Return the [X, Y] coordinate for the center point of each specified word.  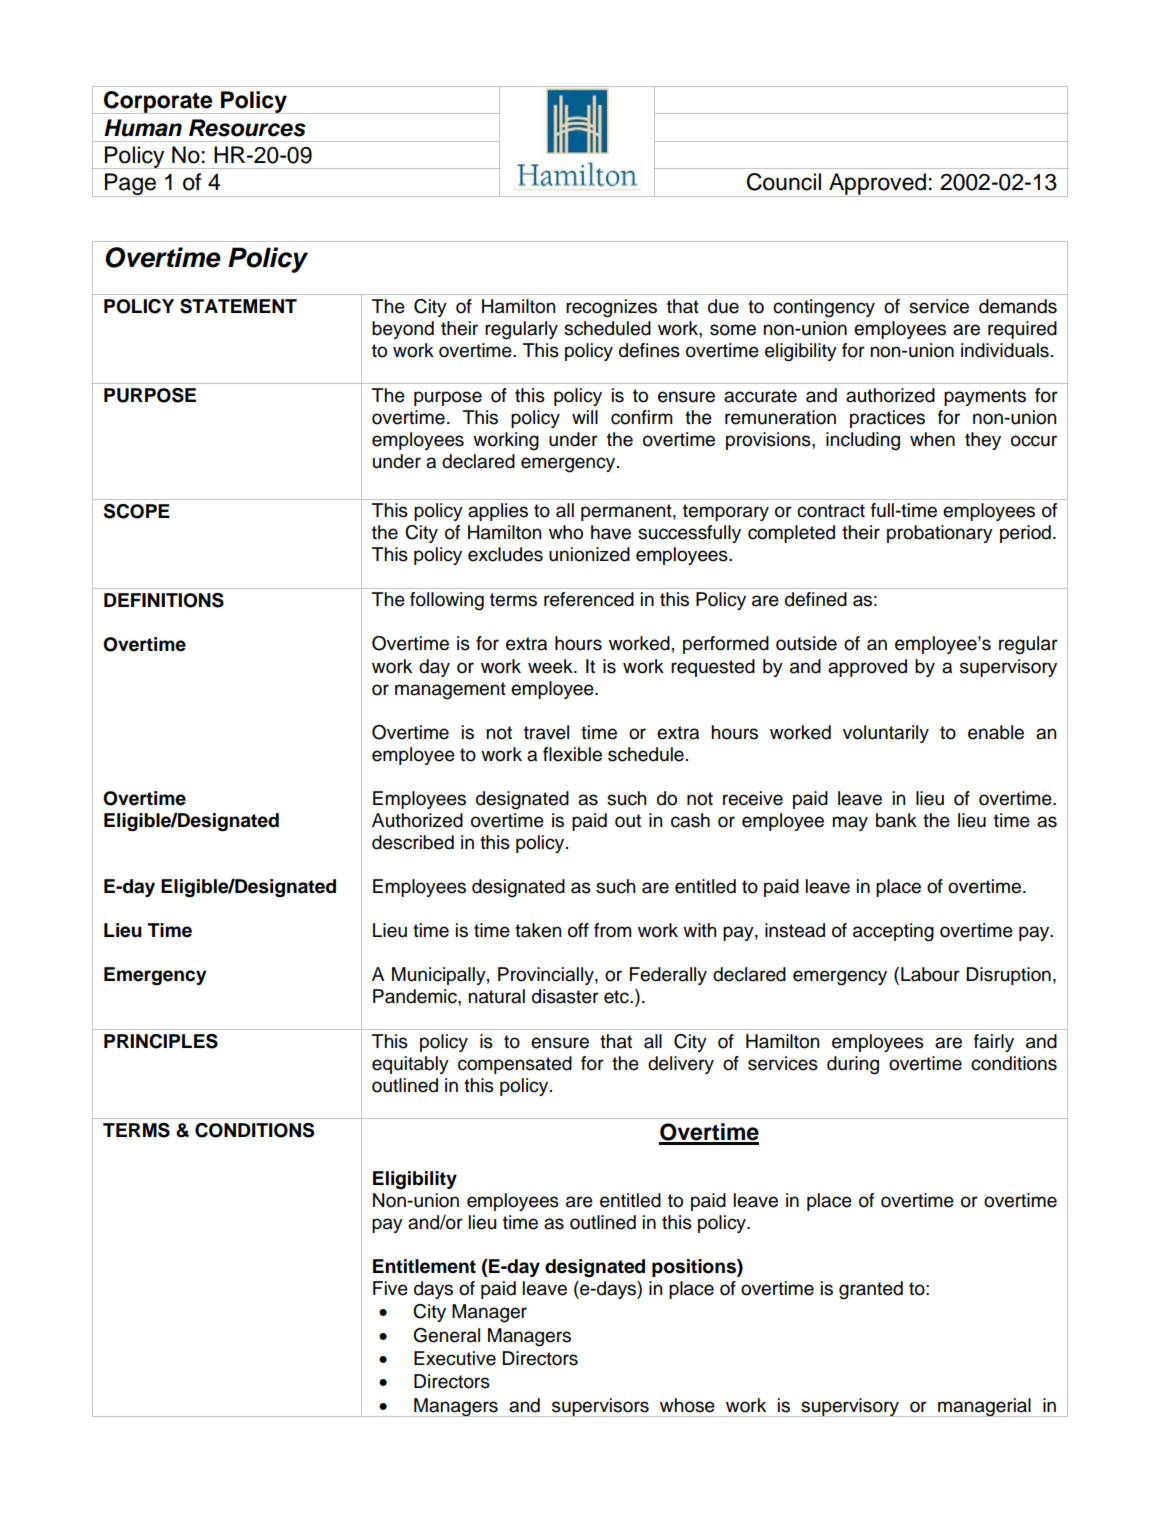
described [413, 842]
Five [390, 1288]
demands [1018, 306]
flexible [572, 754]
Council [784, 182]
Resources [247, 128]
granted [871, 1290]
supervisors [600, 1407]
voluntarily [886, 734]
